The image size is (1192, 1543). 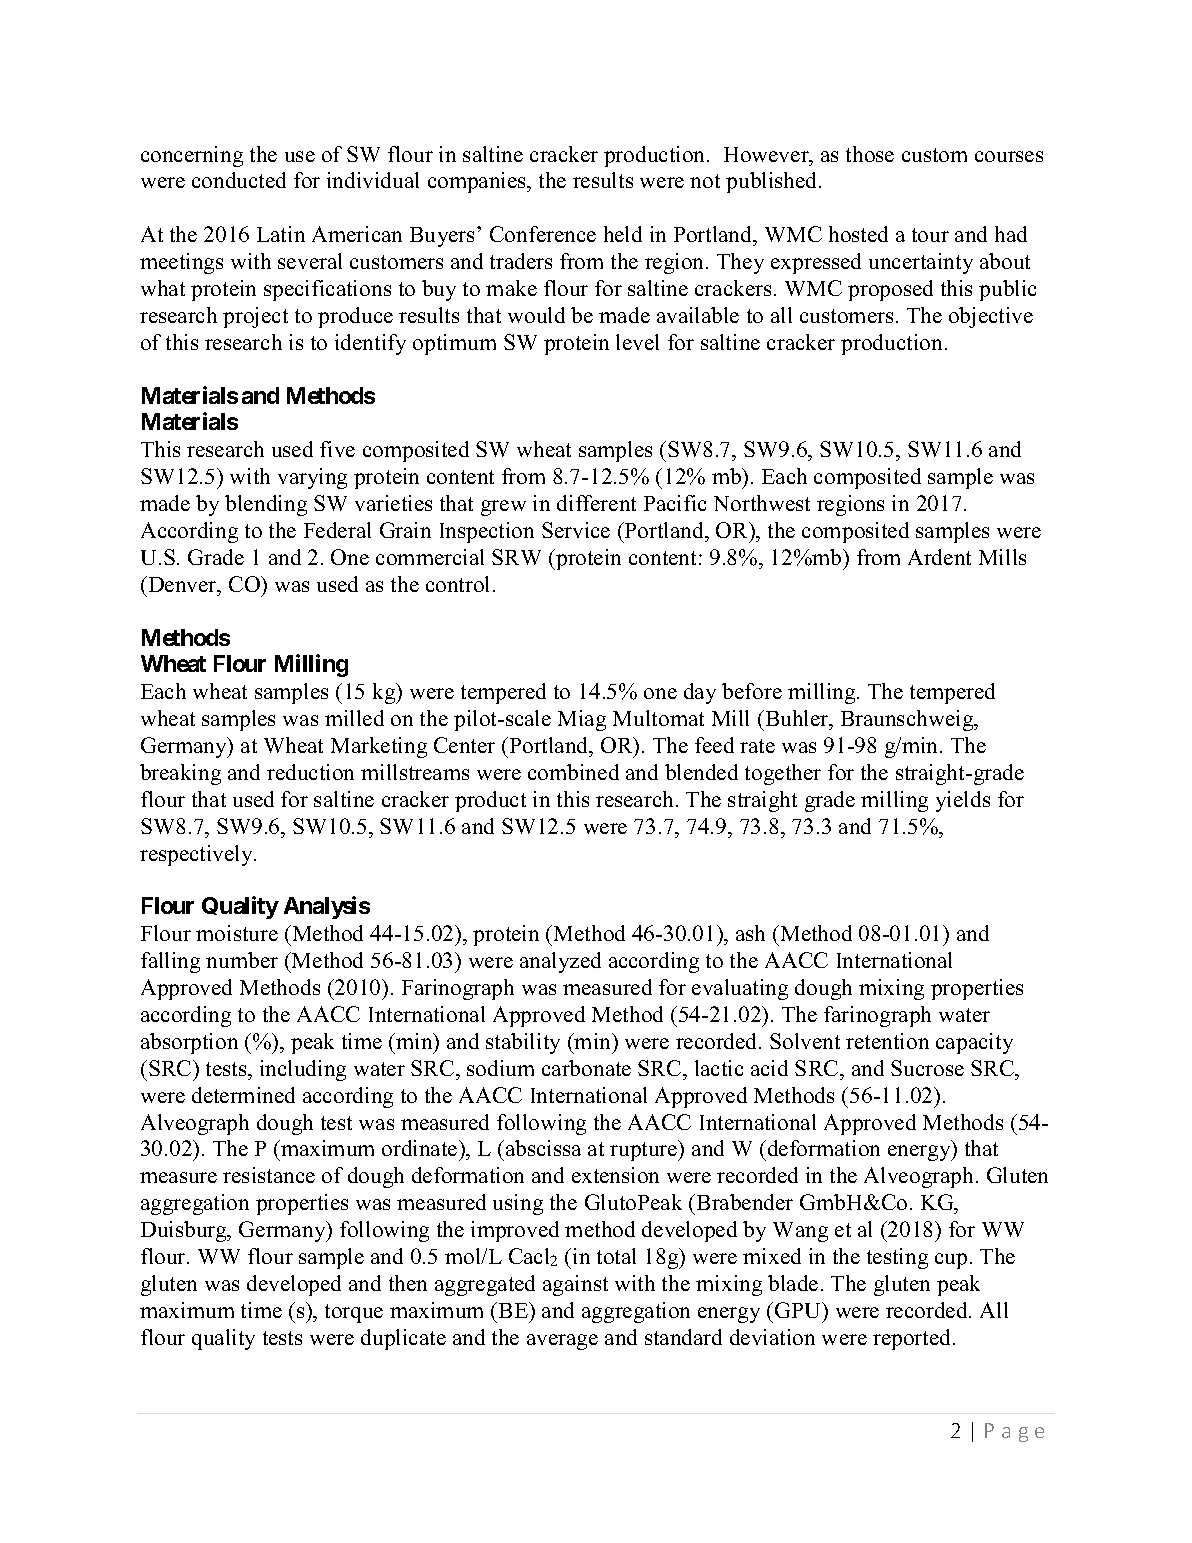 I want to click on retention, so click(x=887, y=1041).
